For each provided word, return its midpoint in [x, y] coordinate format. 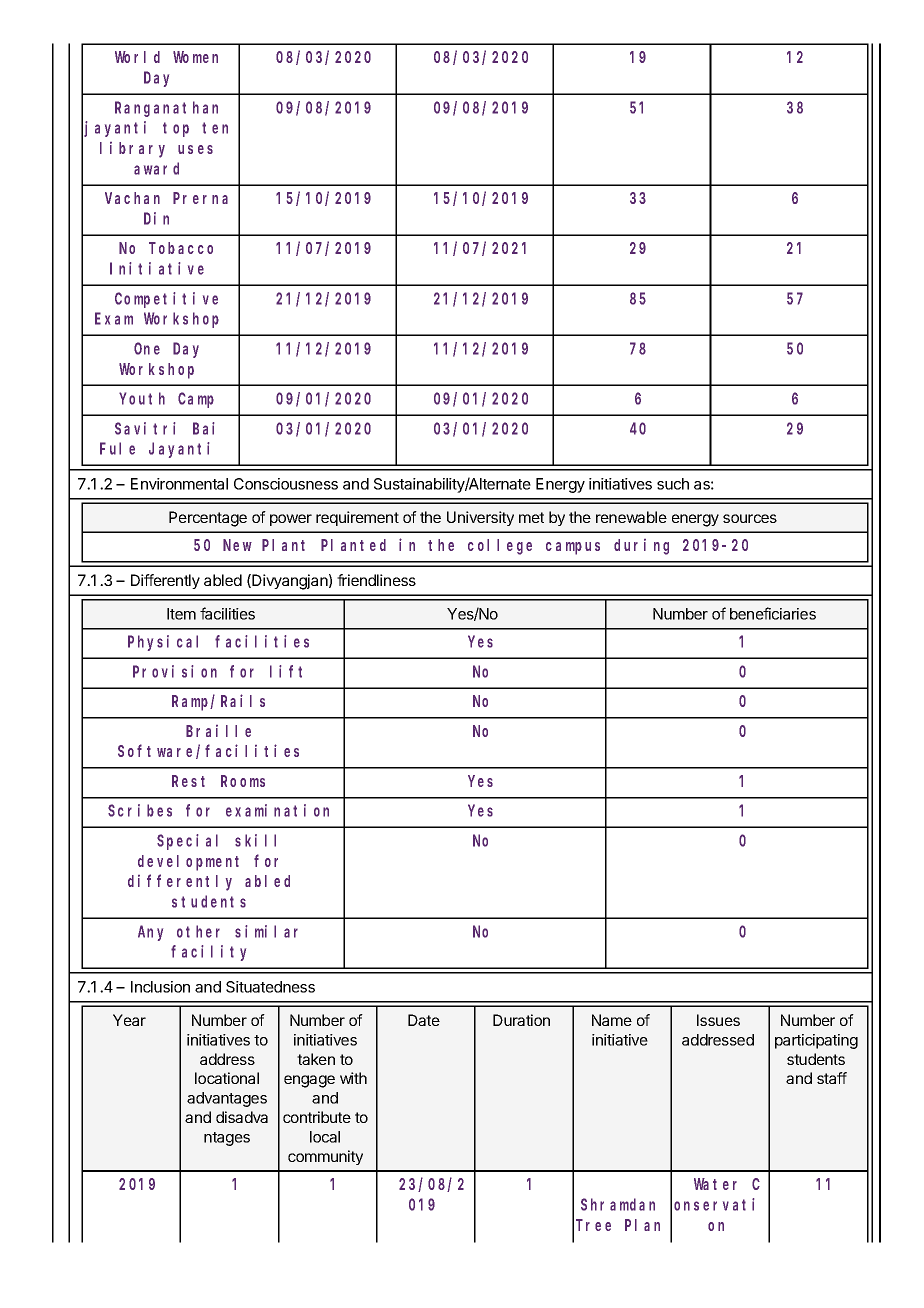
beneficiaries [773, 613]
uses [195, 149]
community [325, 1157]
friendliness [376, 580]
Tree [593, 1225]
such [673, 484]
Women [195, 57]
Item [181, 614]
